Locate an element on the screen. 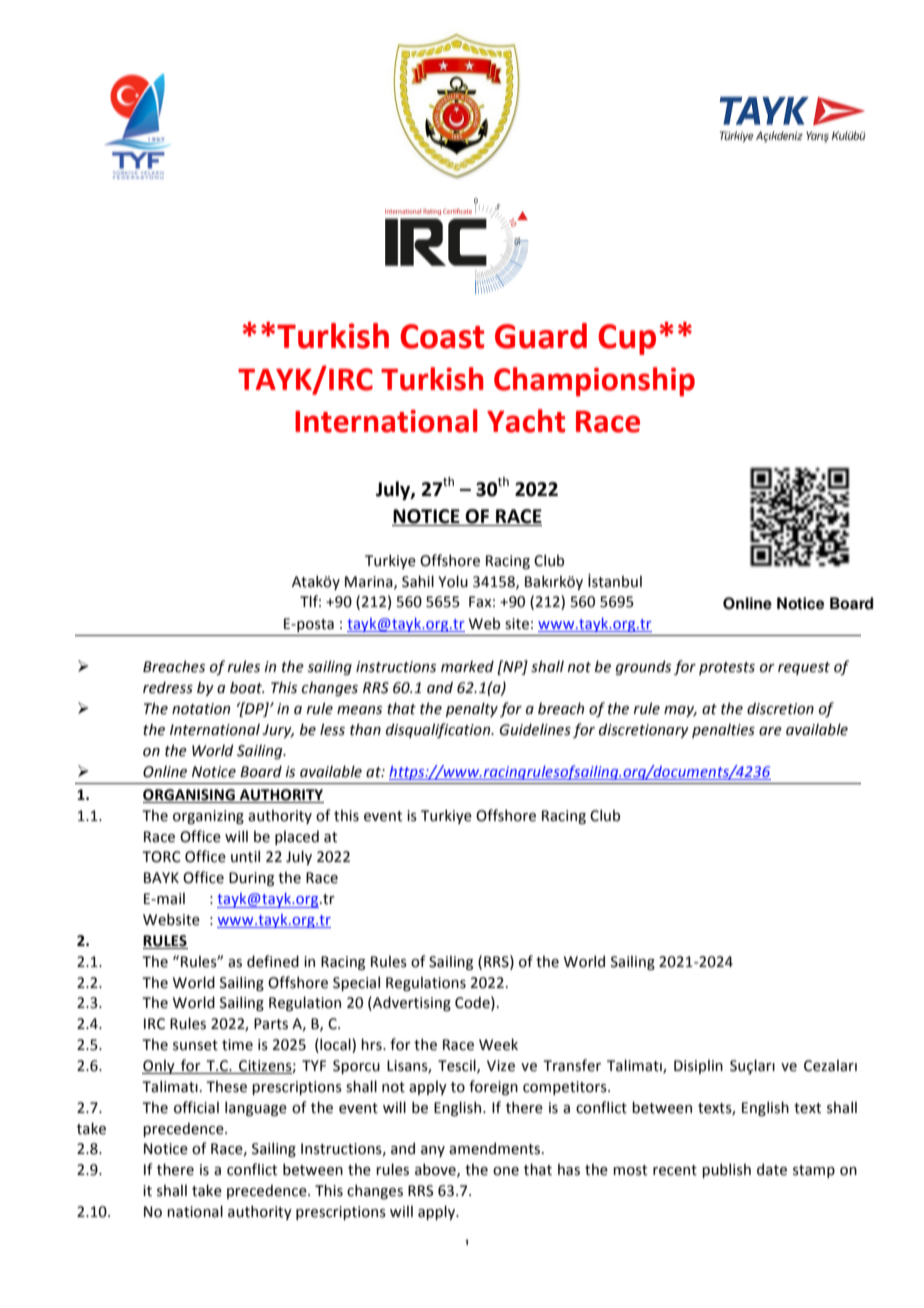 The width and height of the screenshot is (924, 1308). Yolu is located at coordinates (453, 581).
